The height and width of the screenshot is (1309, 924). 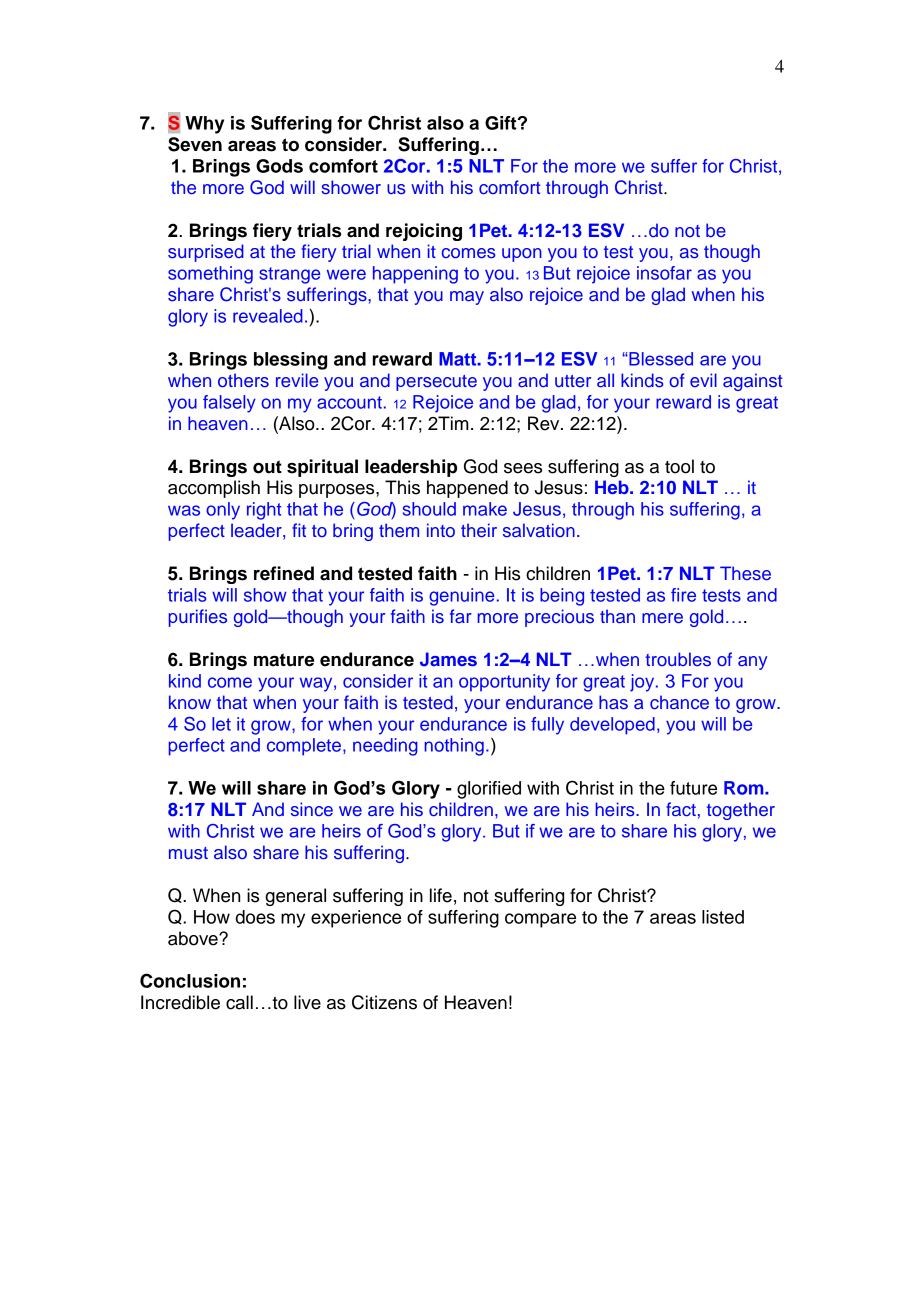 What do you see at coordinates (190, 980) in the screenshot?
I see `Conclusion` at bounding box center [190, 980].
